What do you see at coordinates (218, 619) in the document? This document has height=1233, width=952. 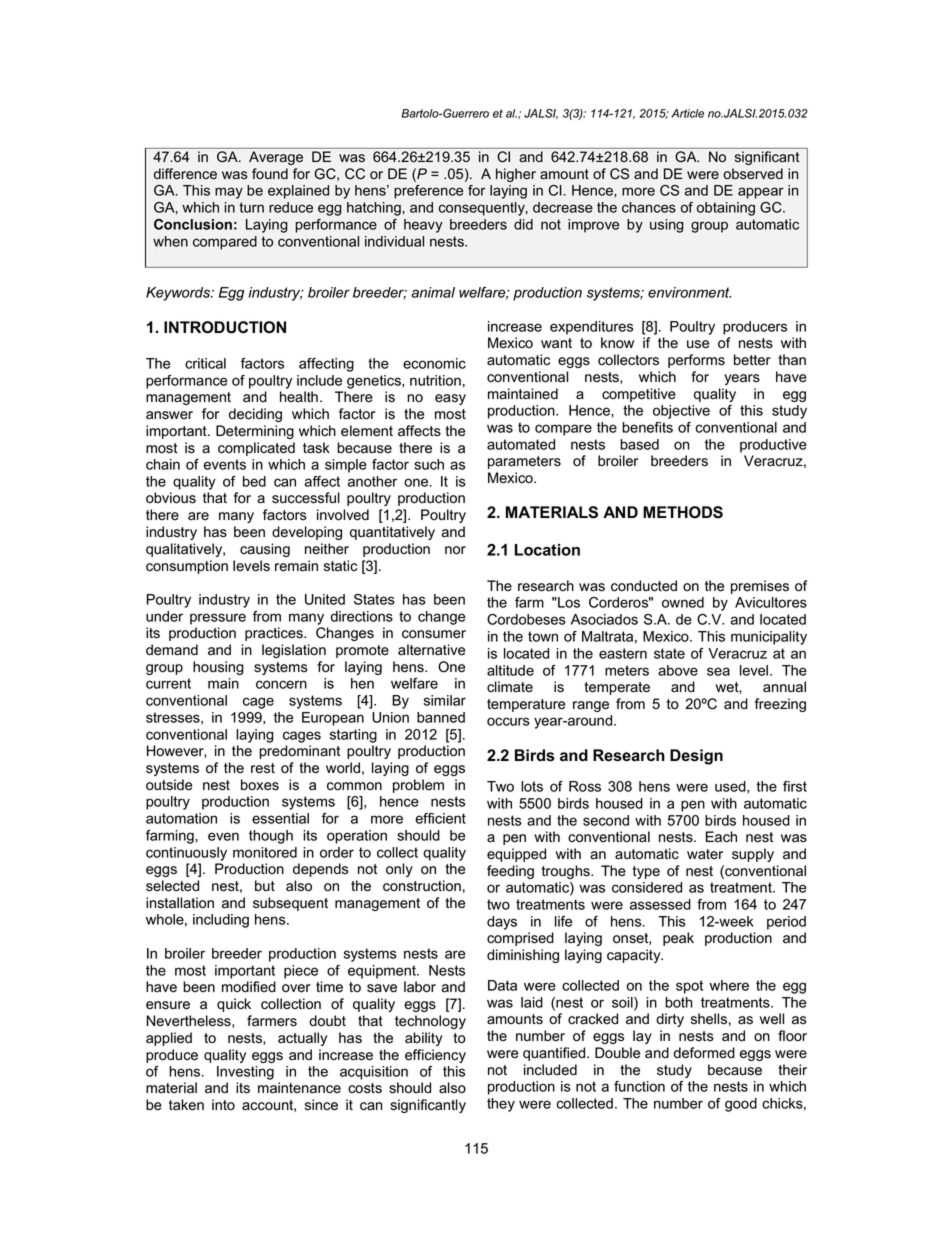 I see `pressure` at bounding box center [218, 619].
